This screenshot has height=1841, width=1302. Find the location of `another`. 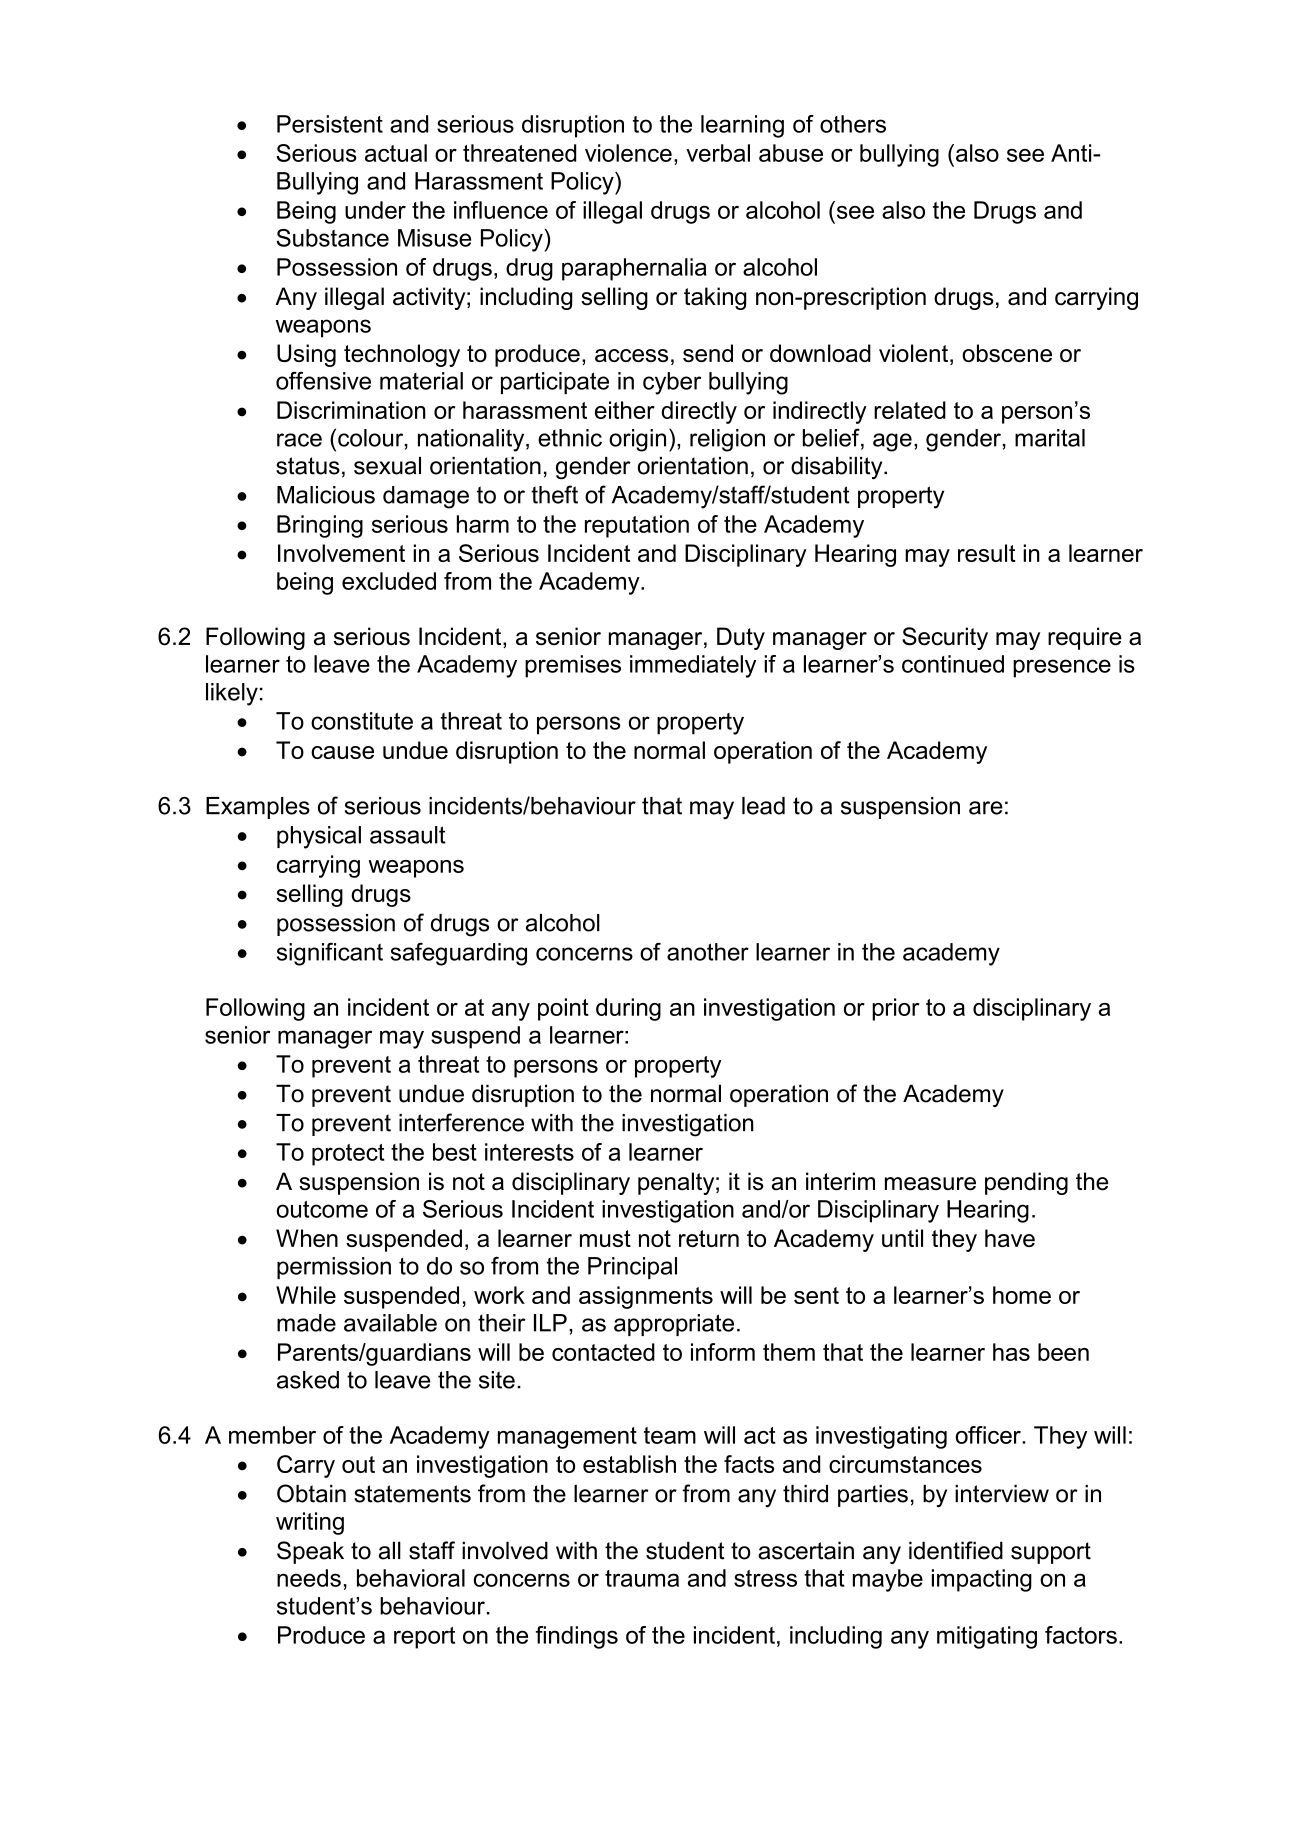

another is located at coordinates (708, 952).
